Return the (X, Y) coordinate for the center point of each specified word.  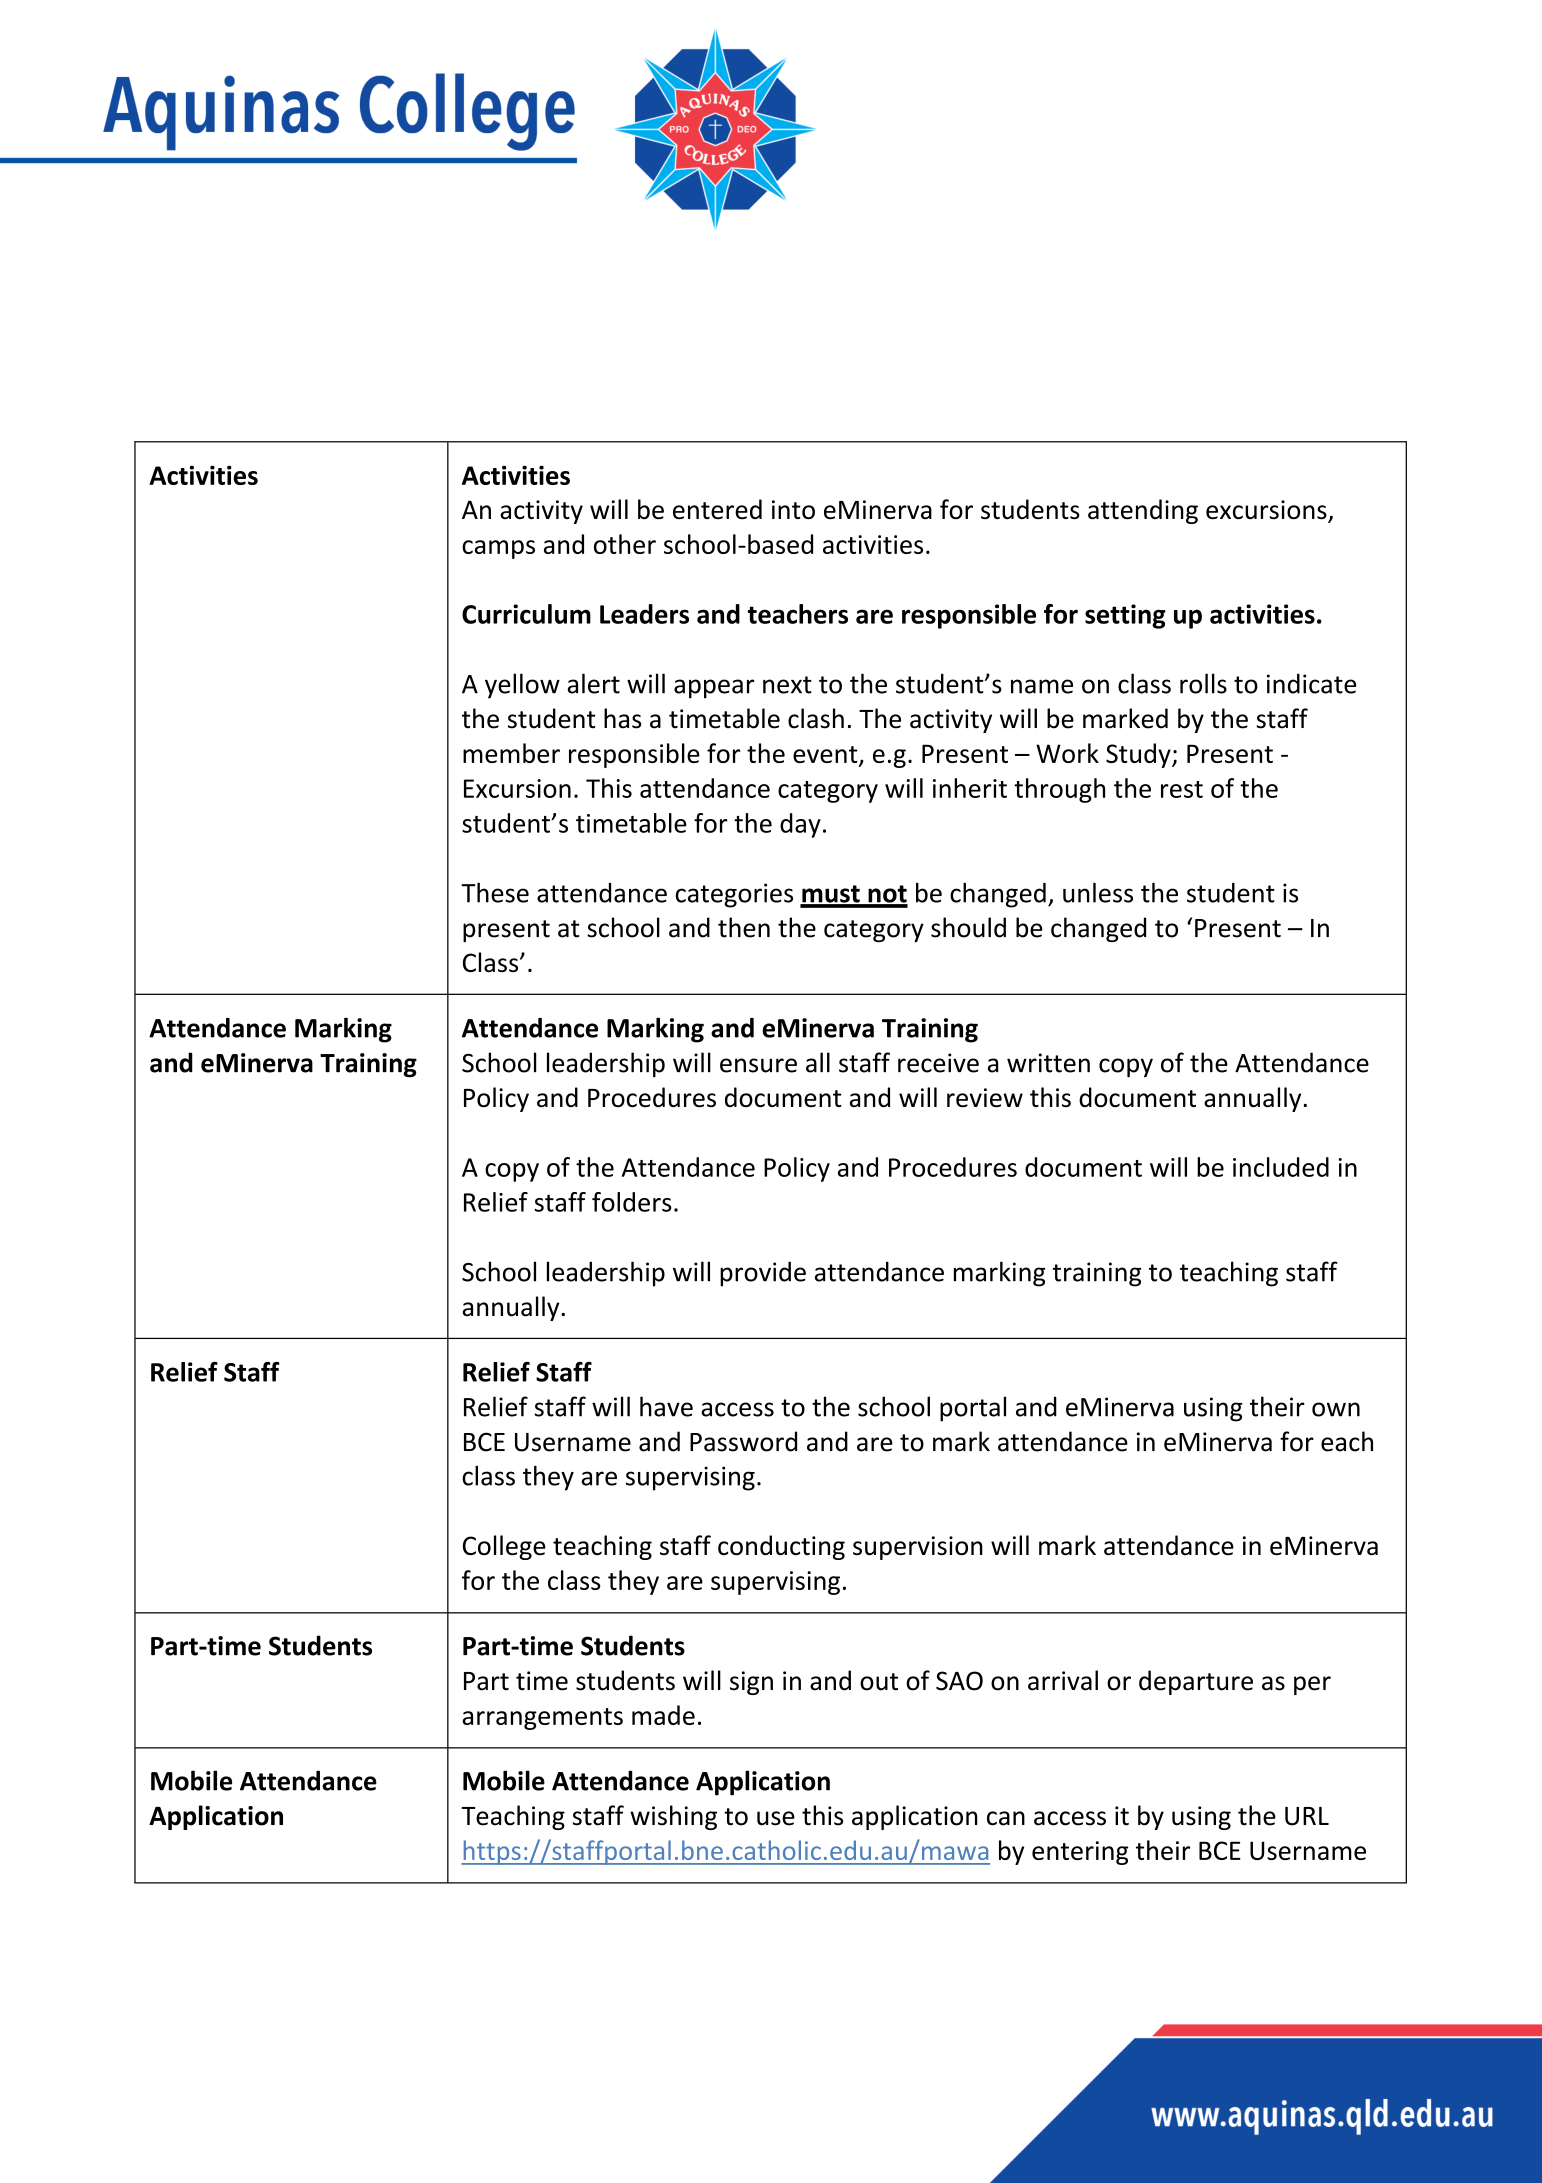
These (495, 892)
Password (743, 1441)
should (968, 927)
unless (1098, 892)
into (793, 510)
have (666, 1406)
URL (1307, 1816)
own (1336, 1409)
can (1006, 1818)
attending (1143, 511)
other (625, 544)
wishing (673, 1817)
